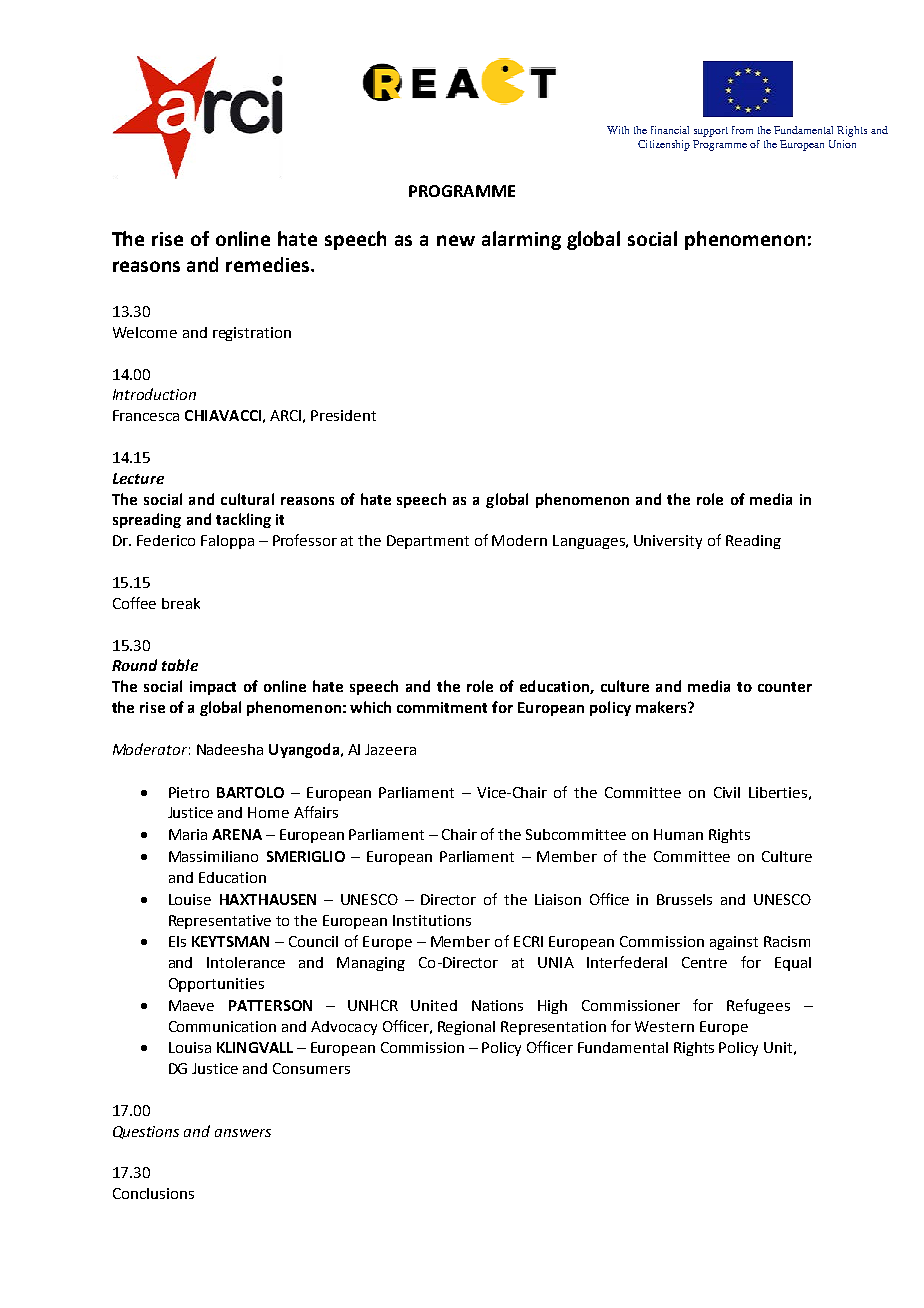 Image resolution: width=924 pixels, height=1308 pixels. Describe the element at coordinates (432, 920) in the screenshot. I see `Institutions` at that location.
